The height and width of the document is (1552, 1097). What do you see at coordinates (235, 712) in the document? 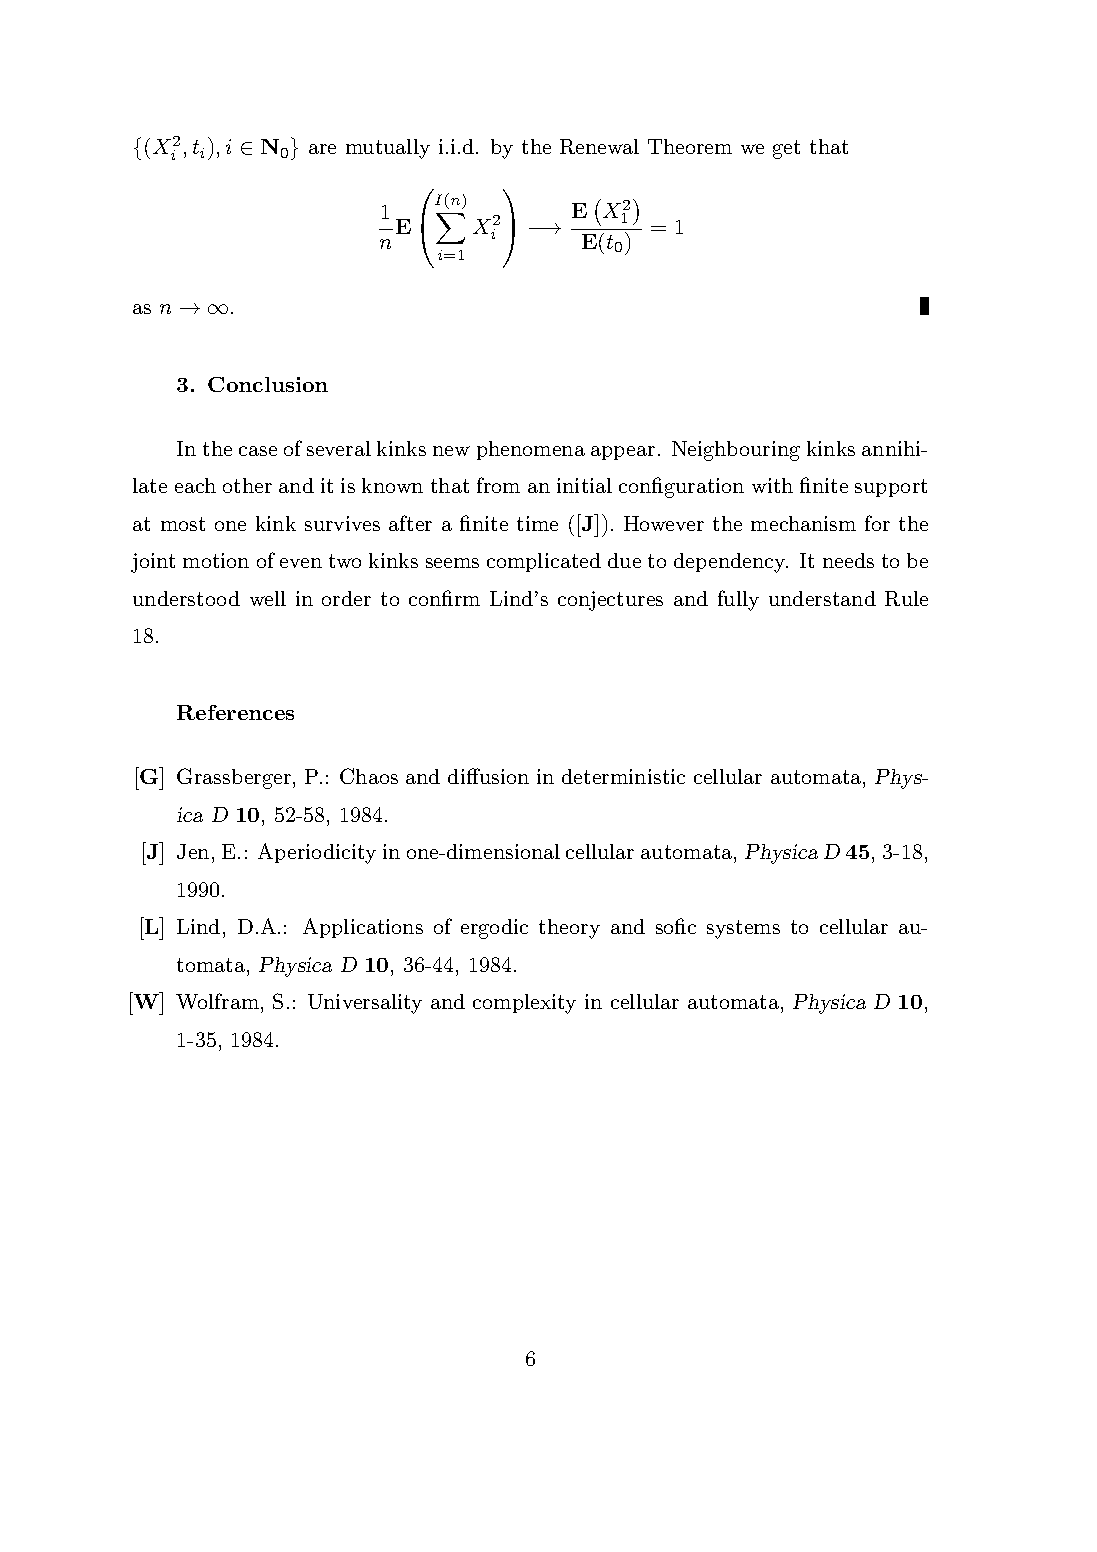
I see `References` at bounding box center [235, 712].
